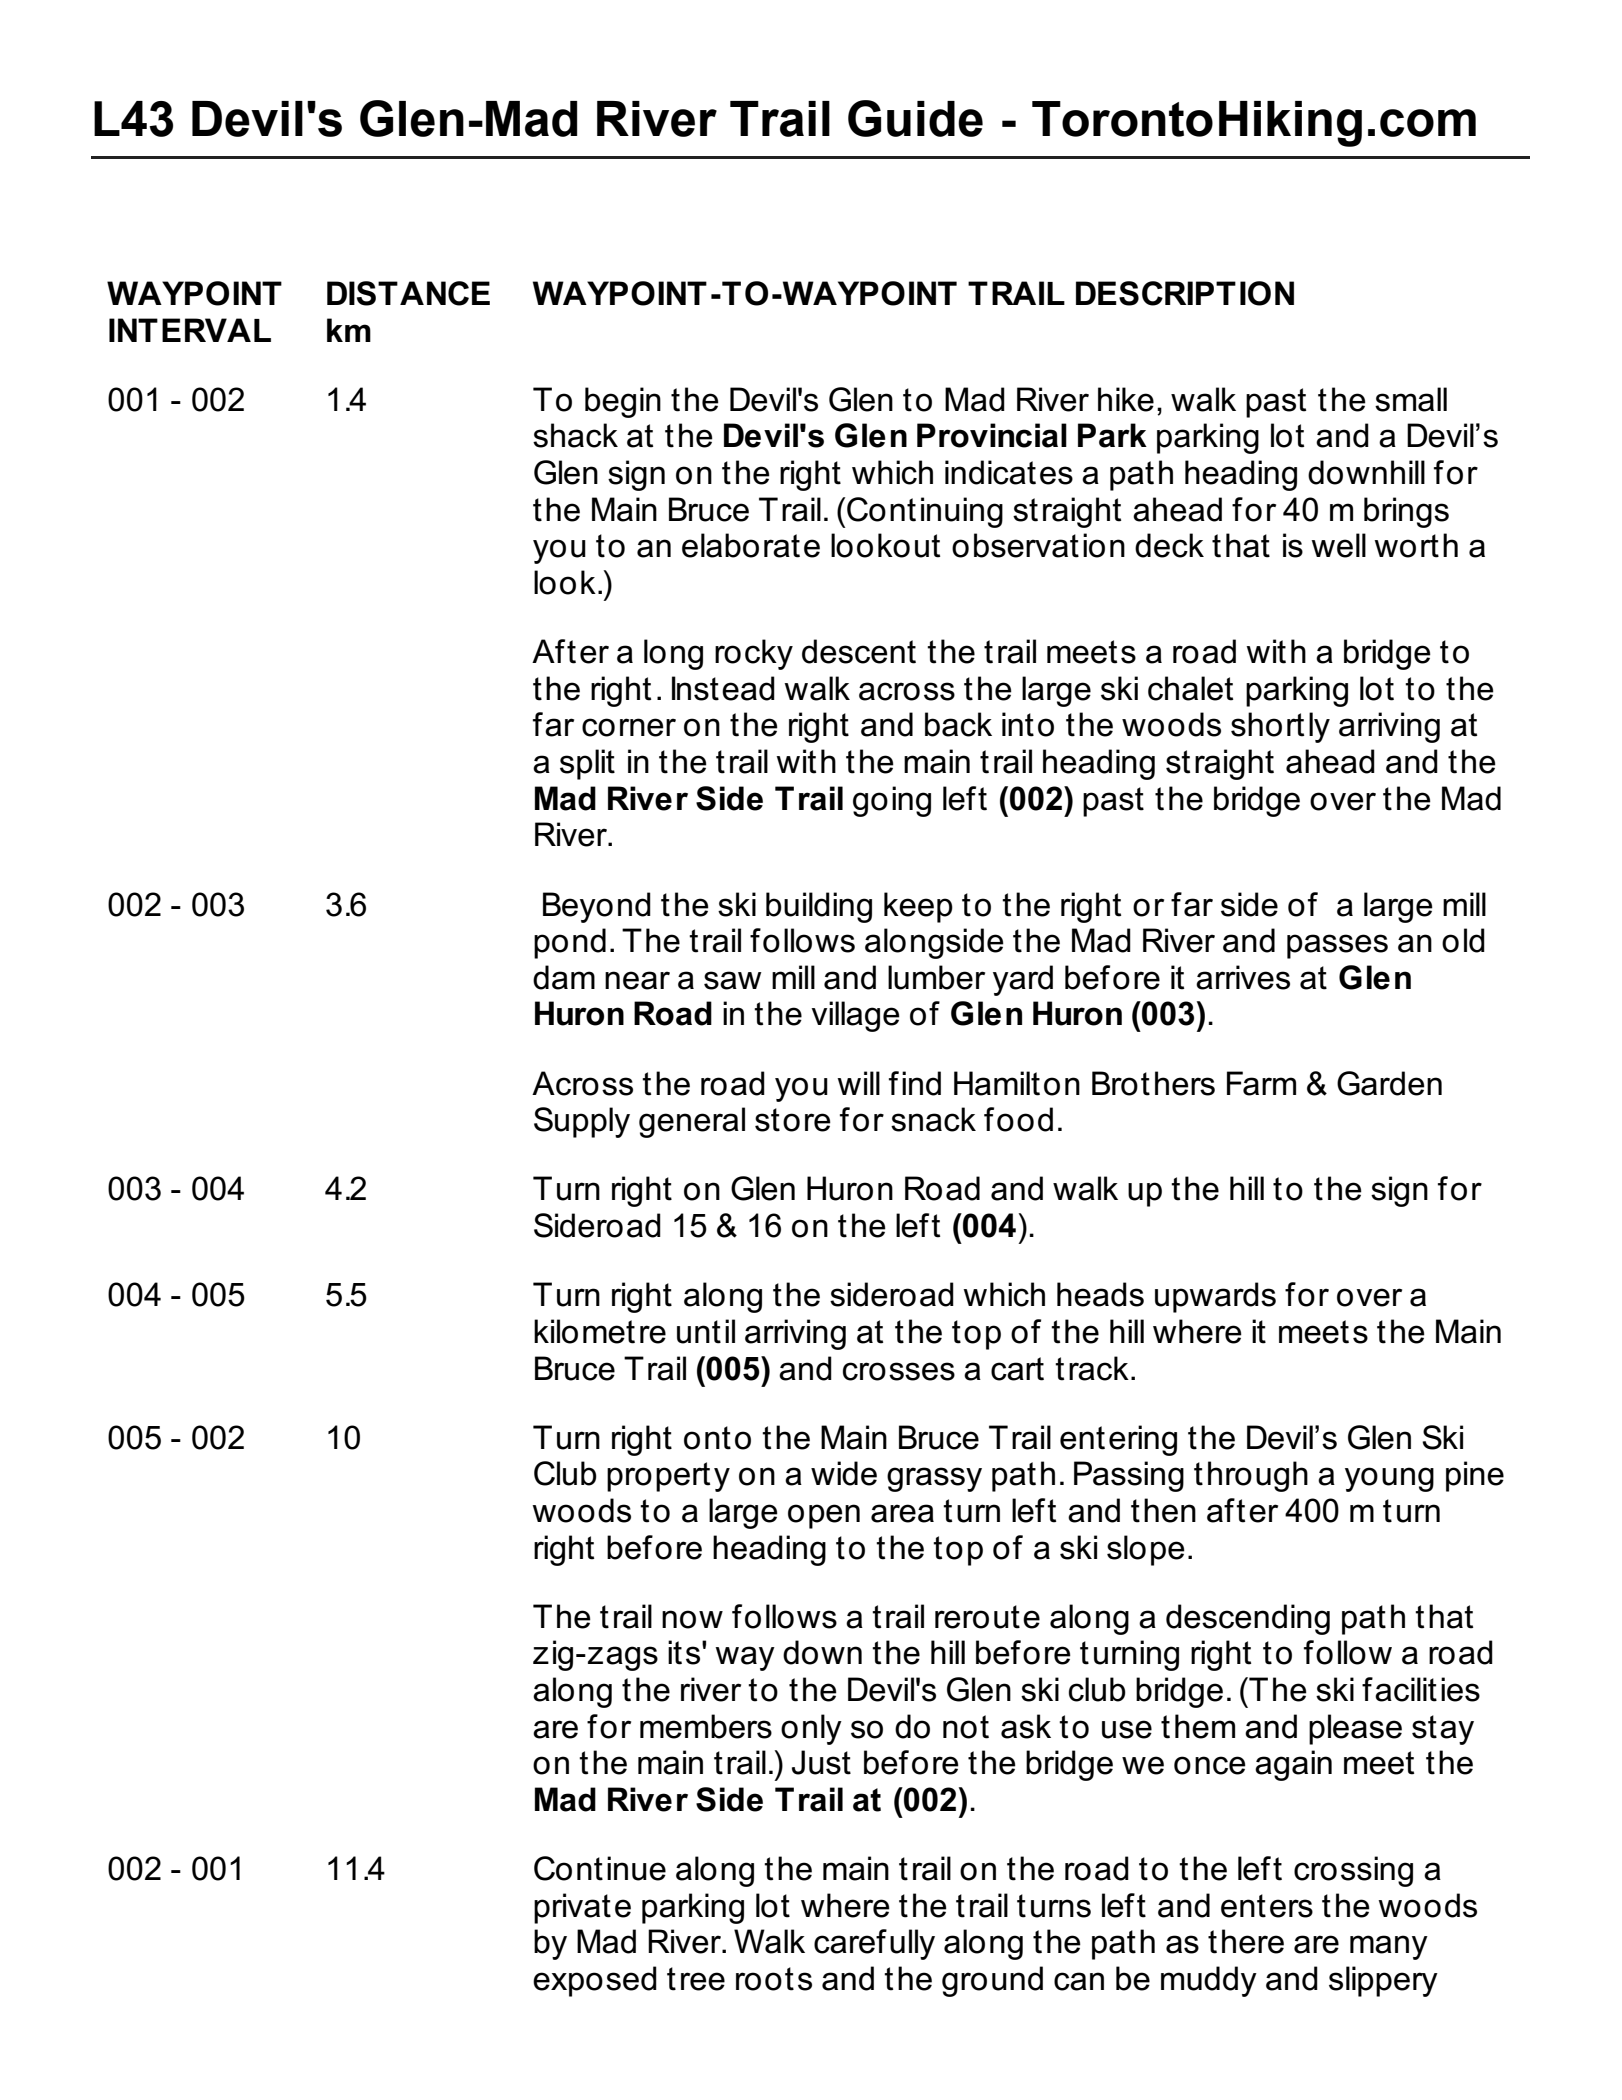  I want to click on split, so click(587, 764).
